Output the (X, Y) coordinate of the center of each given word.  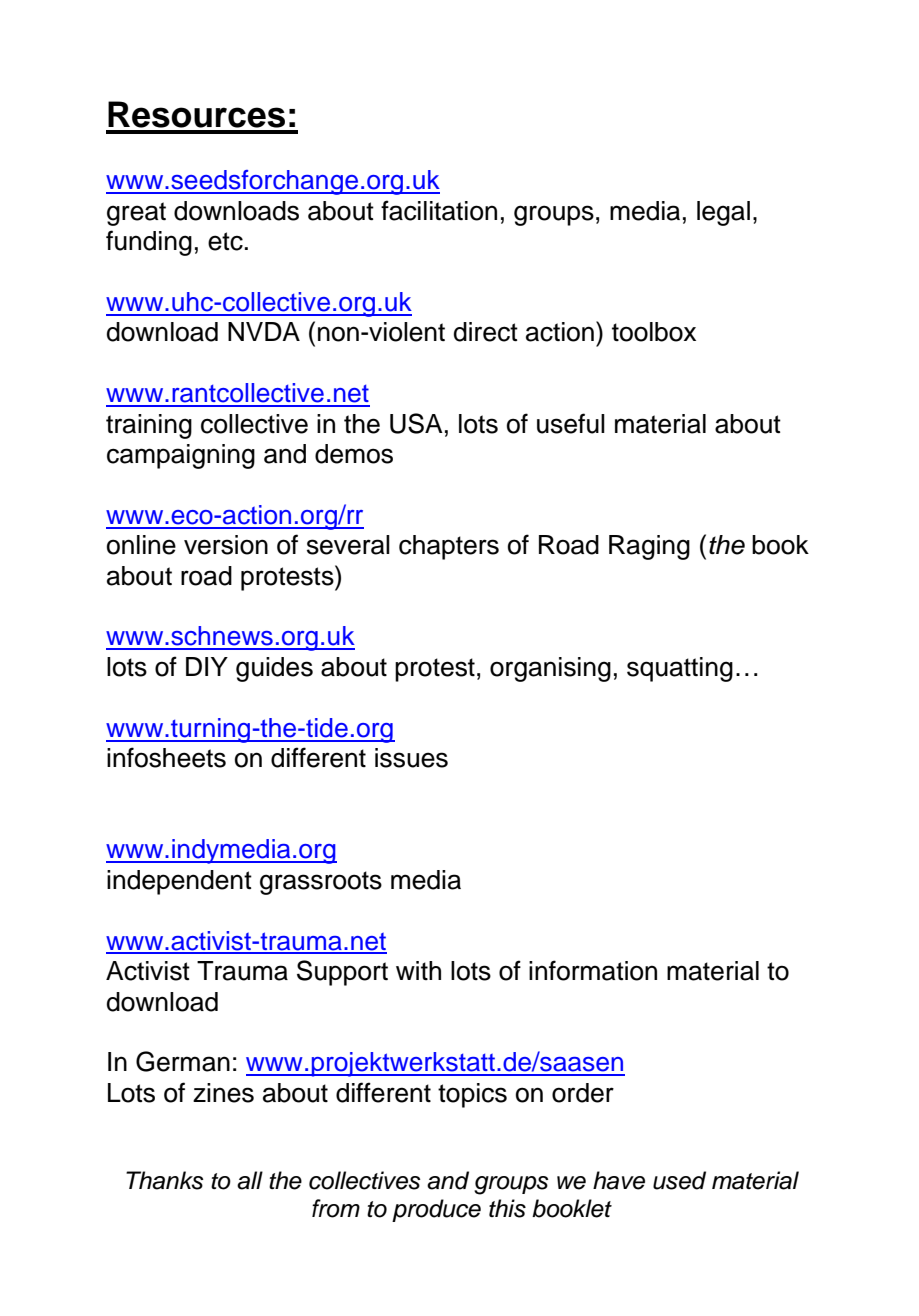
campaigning (181, 456)
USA (416, 423)
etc (225, 241)
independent (179, 882)
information (593, 970)
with (418, 970)
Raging (649, 547)
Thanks (164, 1180)
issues (411, 758)
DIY (207, 666)
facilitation (439, 210)
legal (723, 213)
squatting (680, 669)
